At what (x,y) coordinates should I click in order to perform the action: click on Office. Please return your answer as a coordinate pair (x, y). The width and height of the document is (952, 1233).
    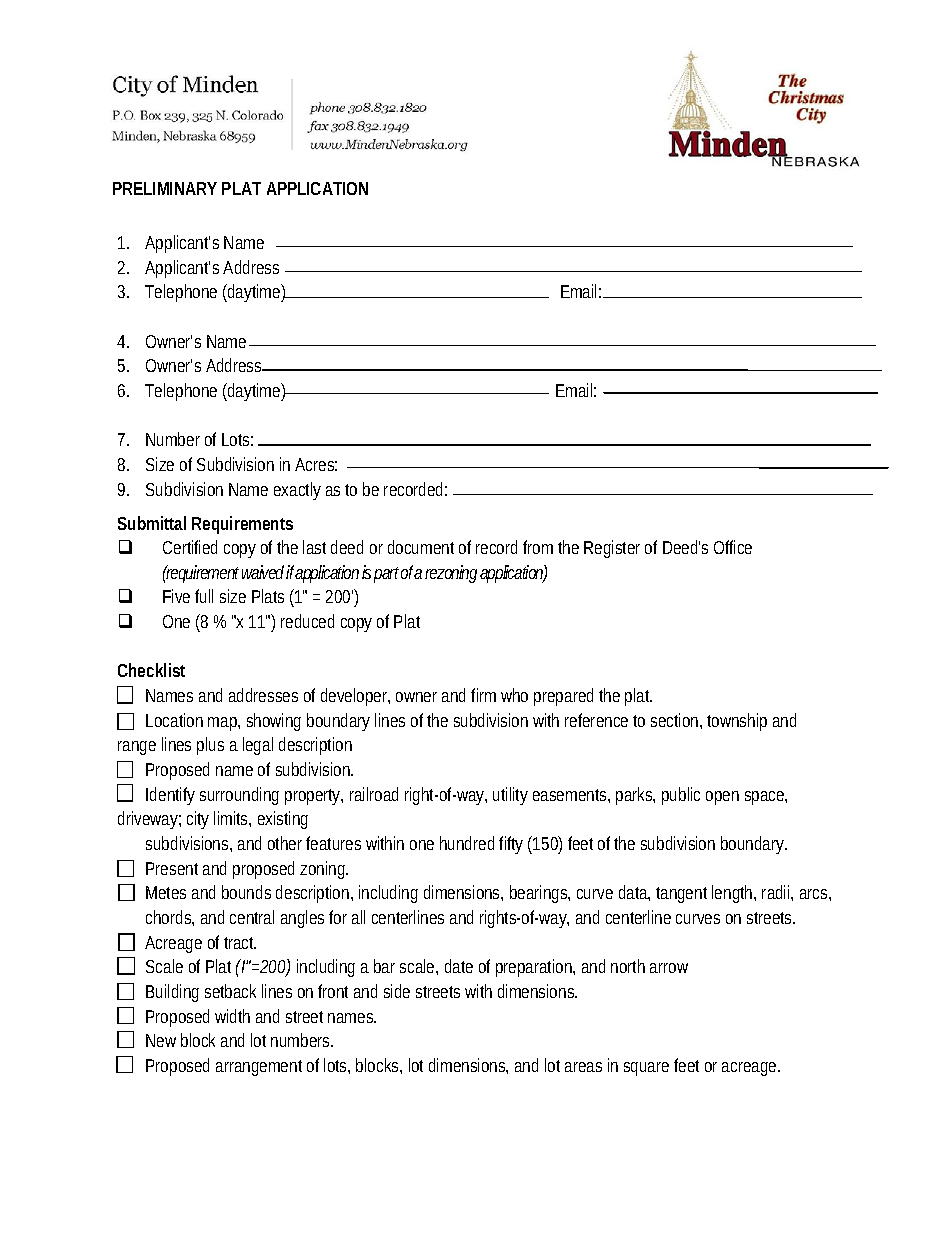
    Looking at the image, I should click on (733, 547).
